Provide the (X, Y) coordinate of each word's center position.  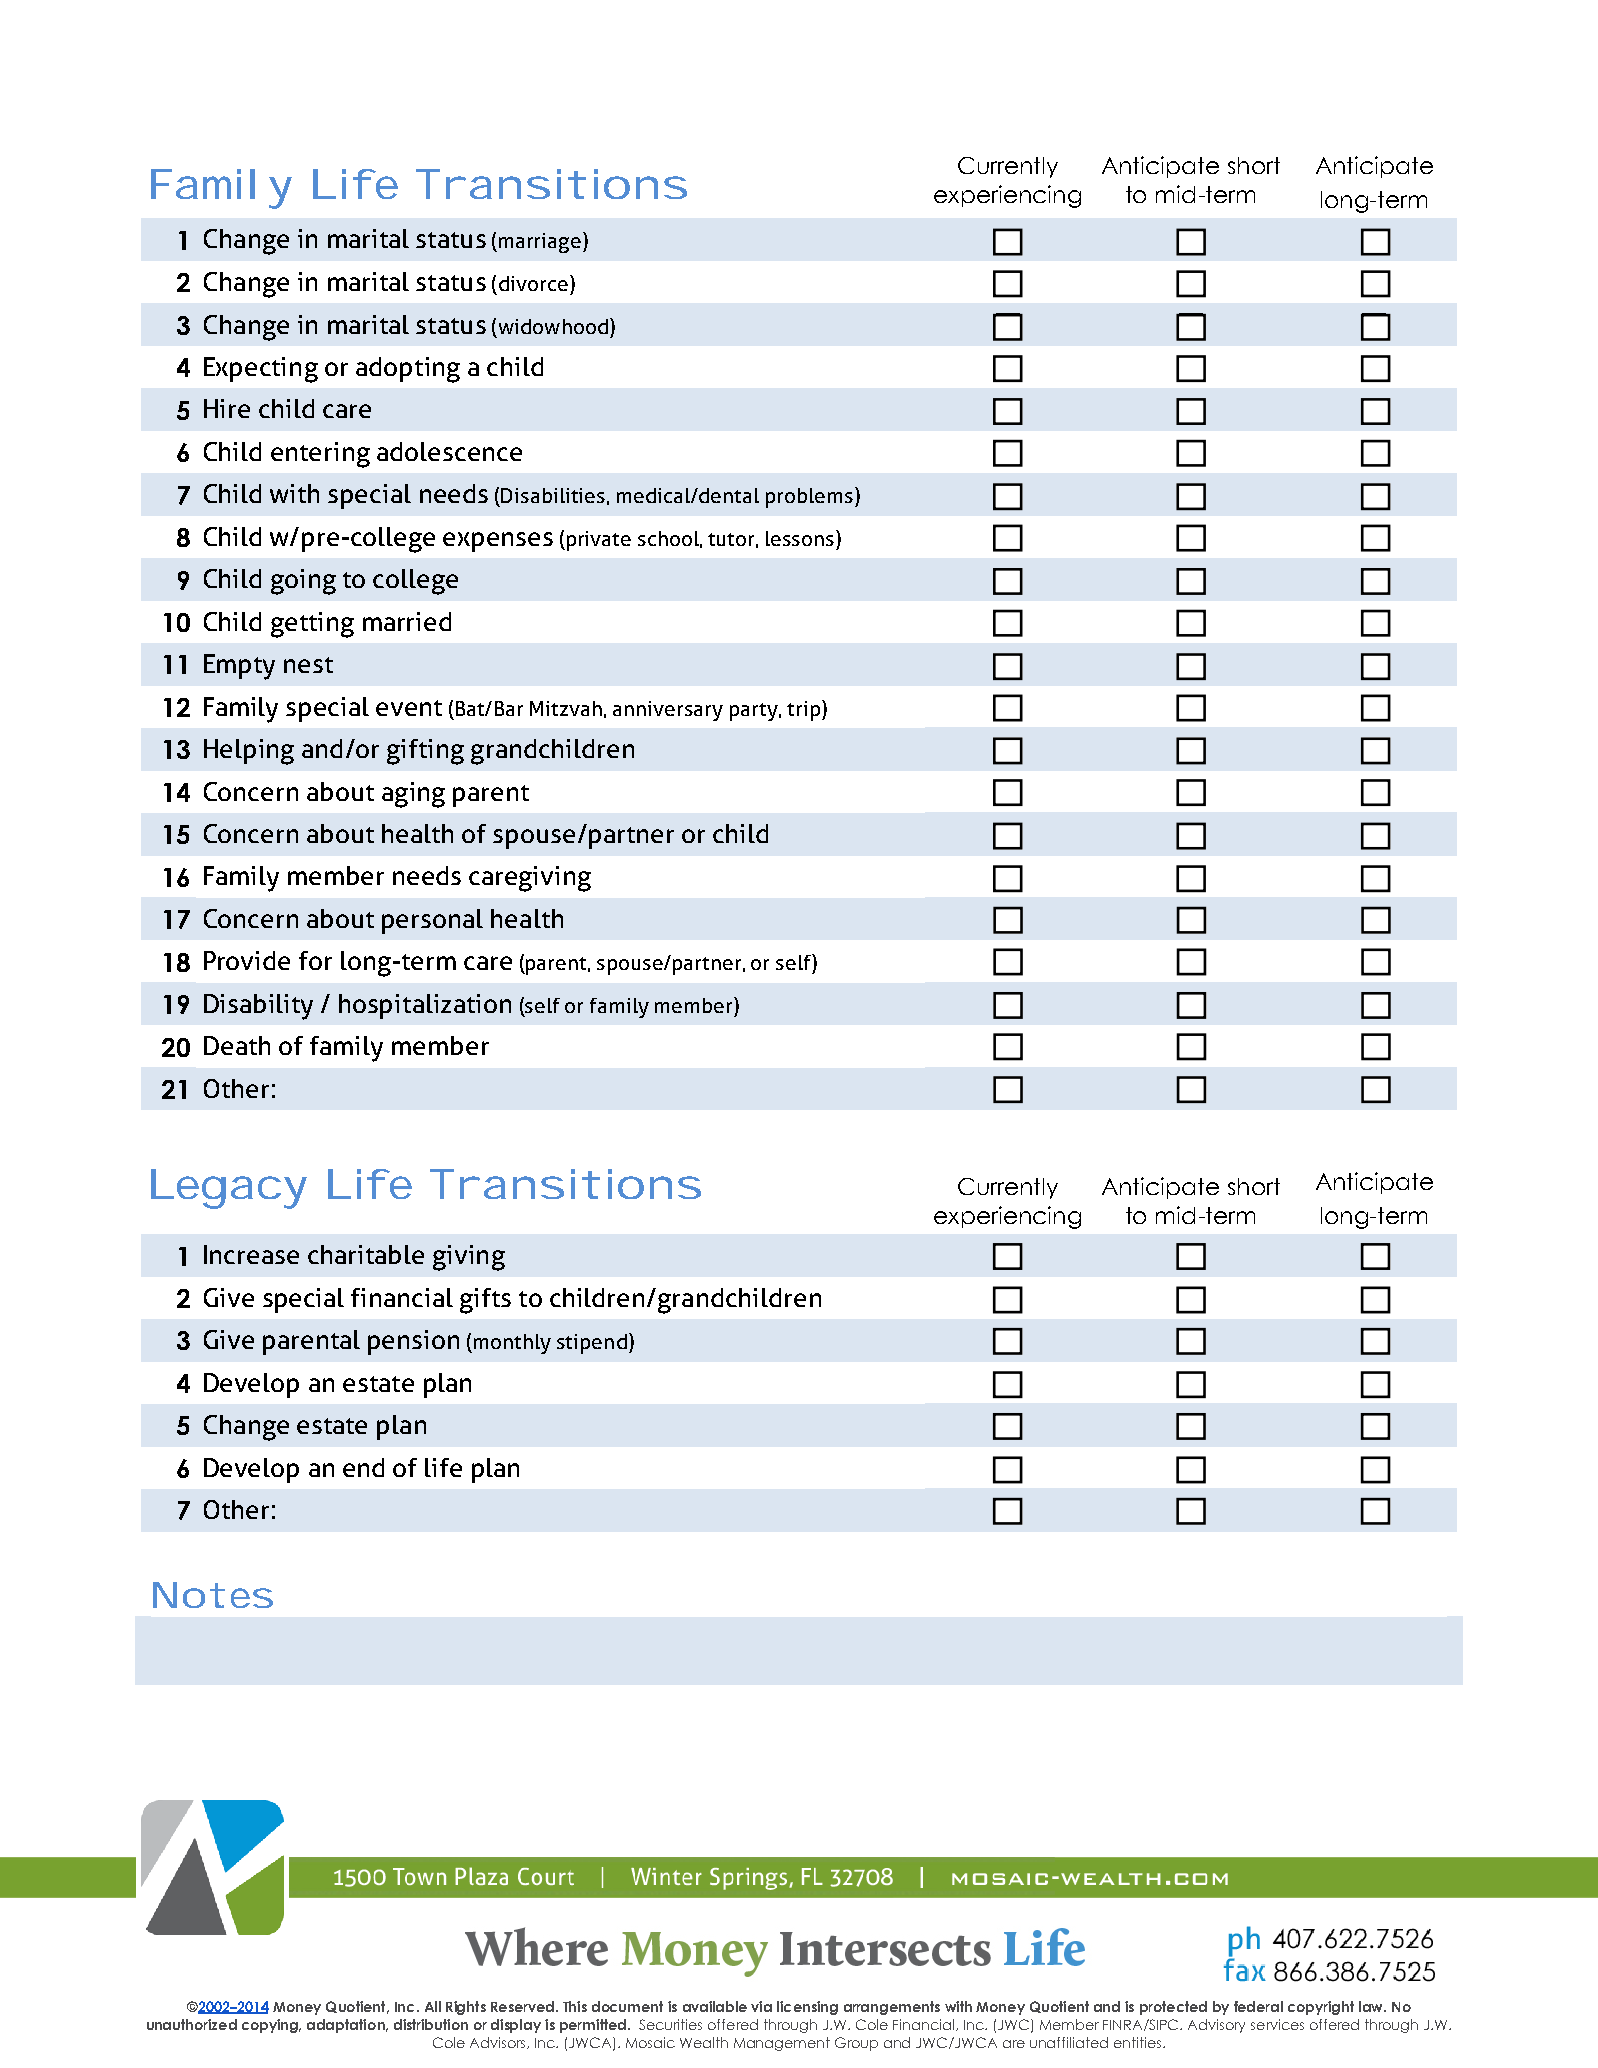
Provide (247, 960)
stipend (592, 1344)
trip (805, 710)
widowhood (553, 326)
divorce (533, 283)
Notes (213, 1595)
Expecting (261, 370)
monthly (512, 1344)
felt (537, 898)
